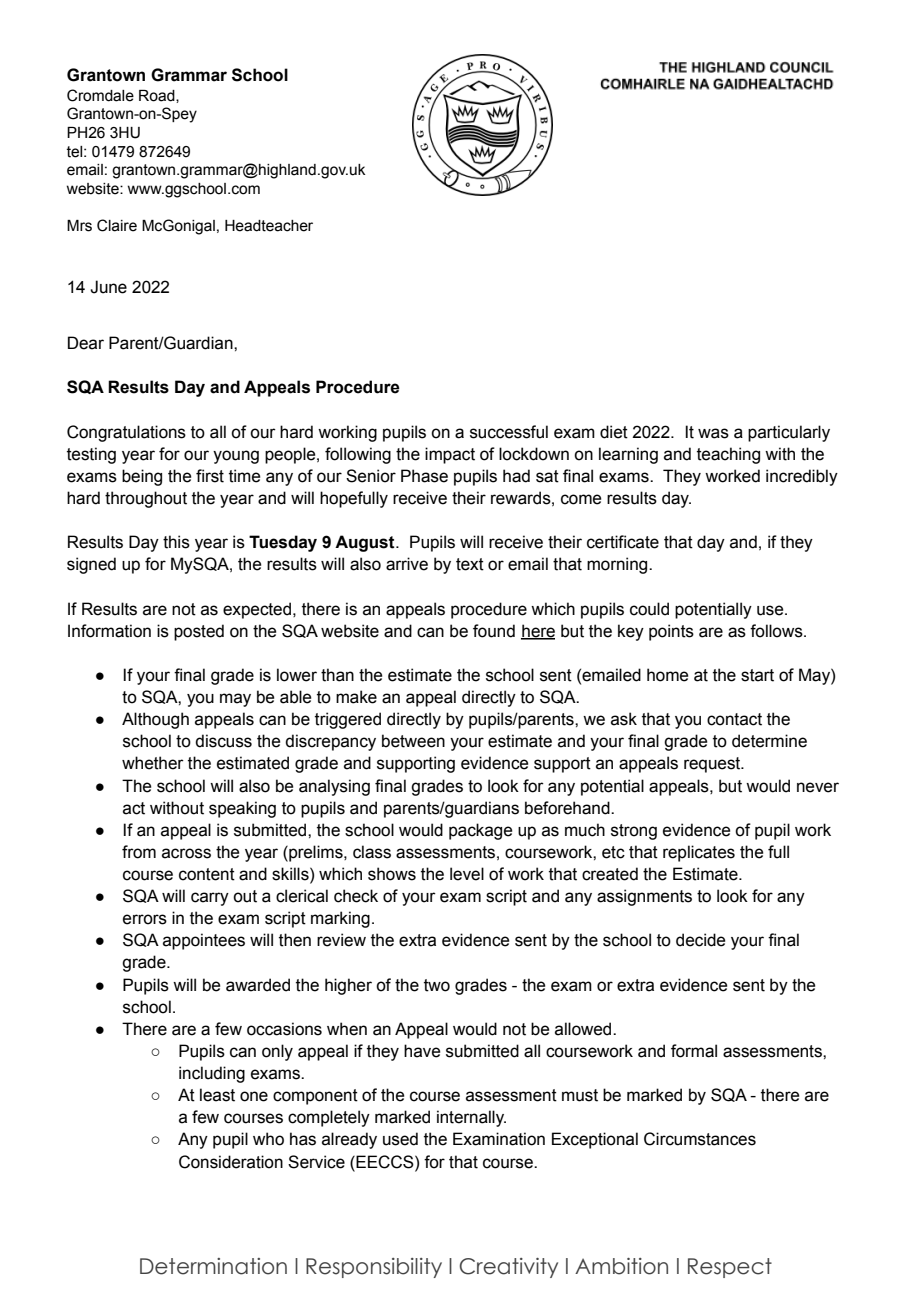 This screenshot has height=1307, width=924. Describe the element at coordinates (730, 1268) in the screenshot. I see `Respect` at that location.
